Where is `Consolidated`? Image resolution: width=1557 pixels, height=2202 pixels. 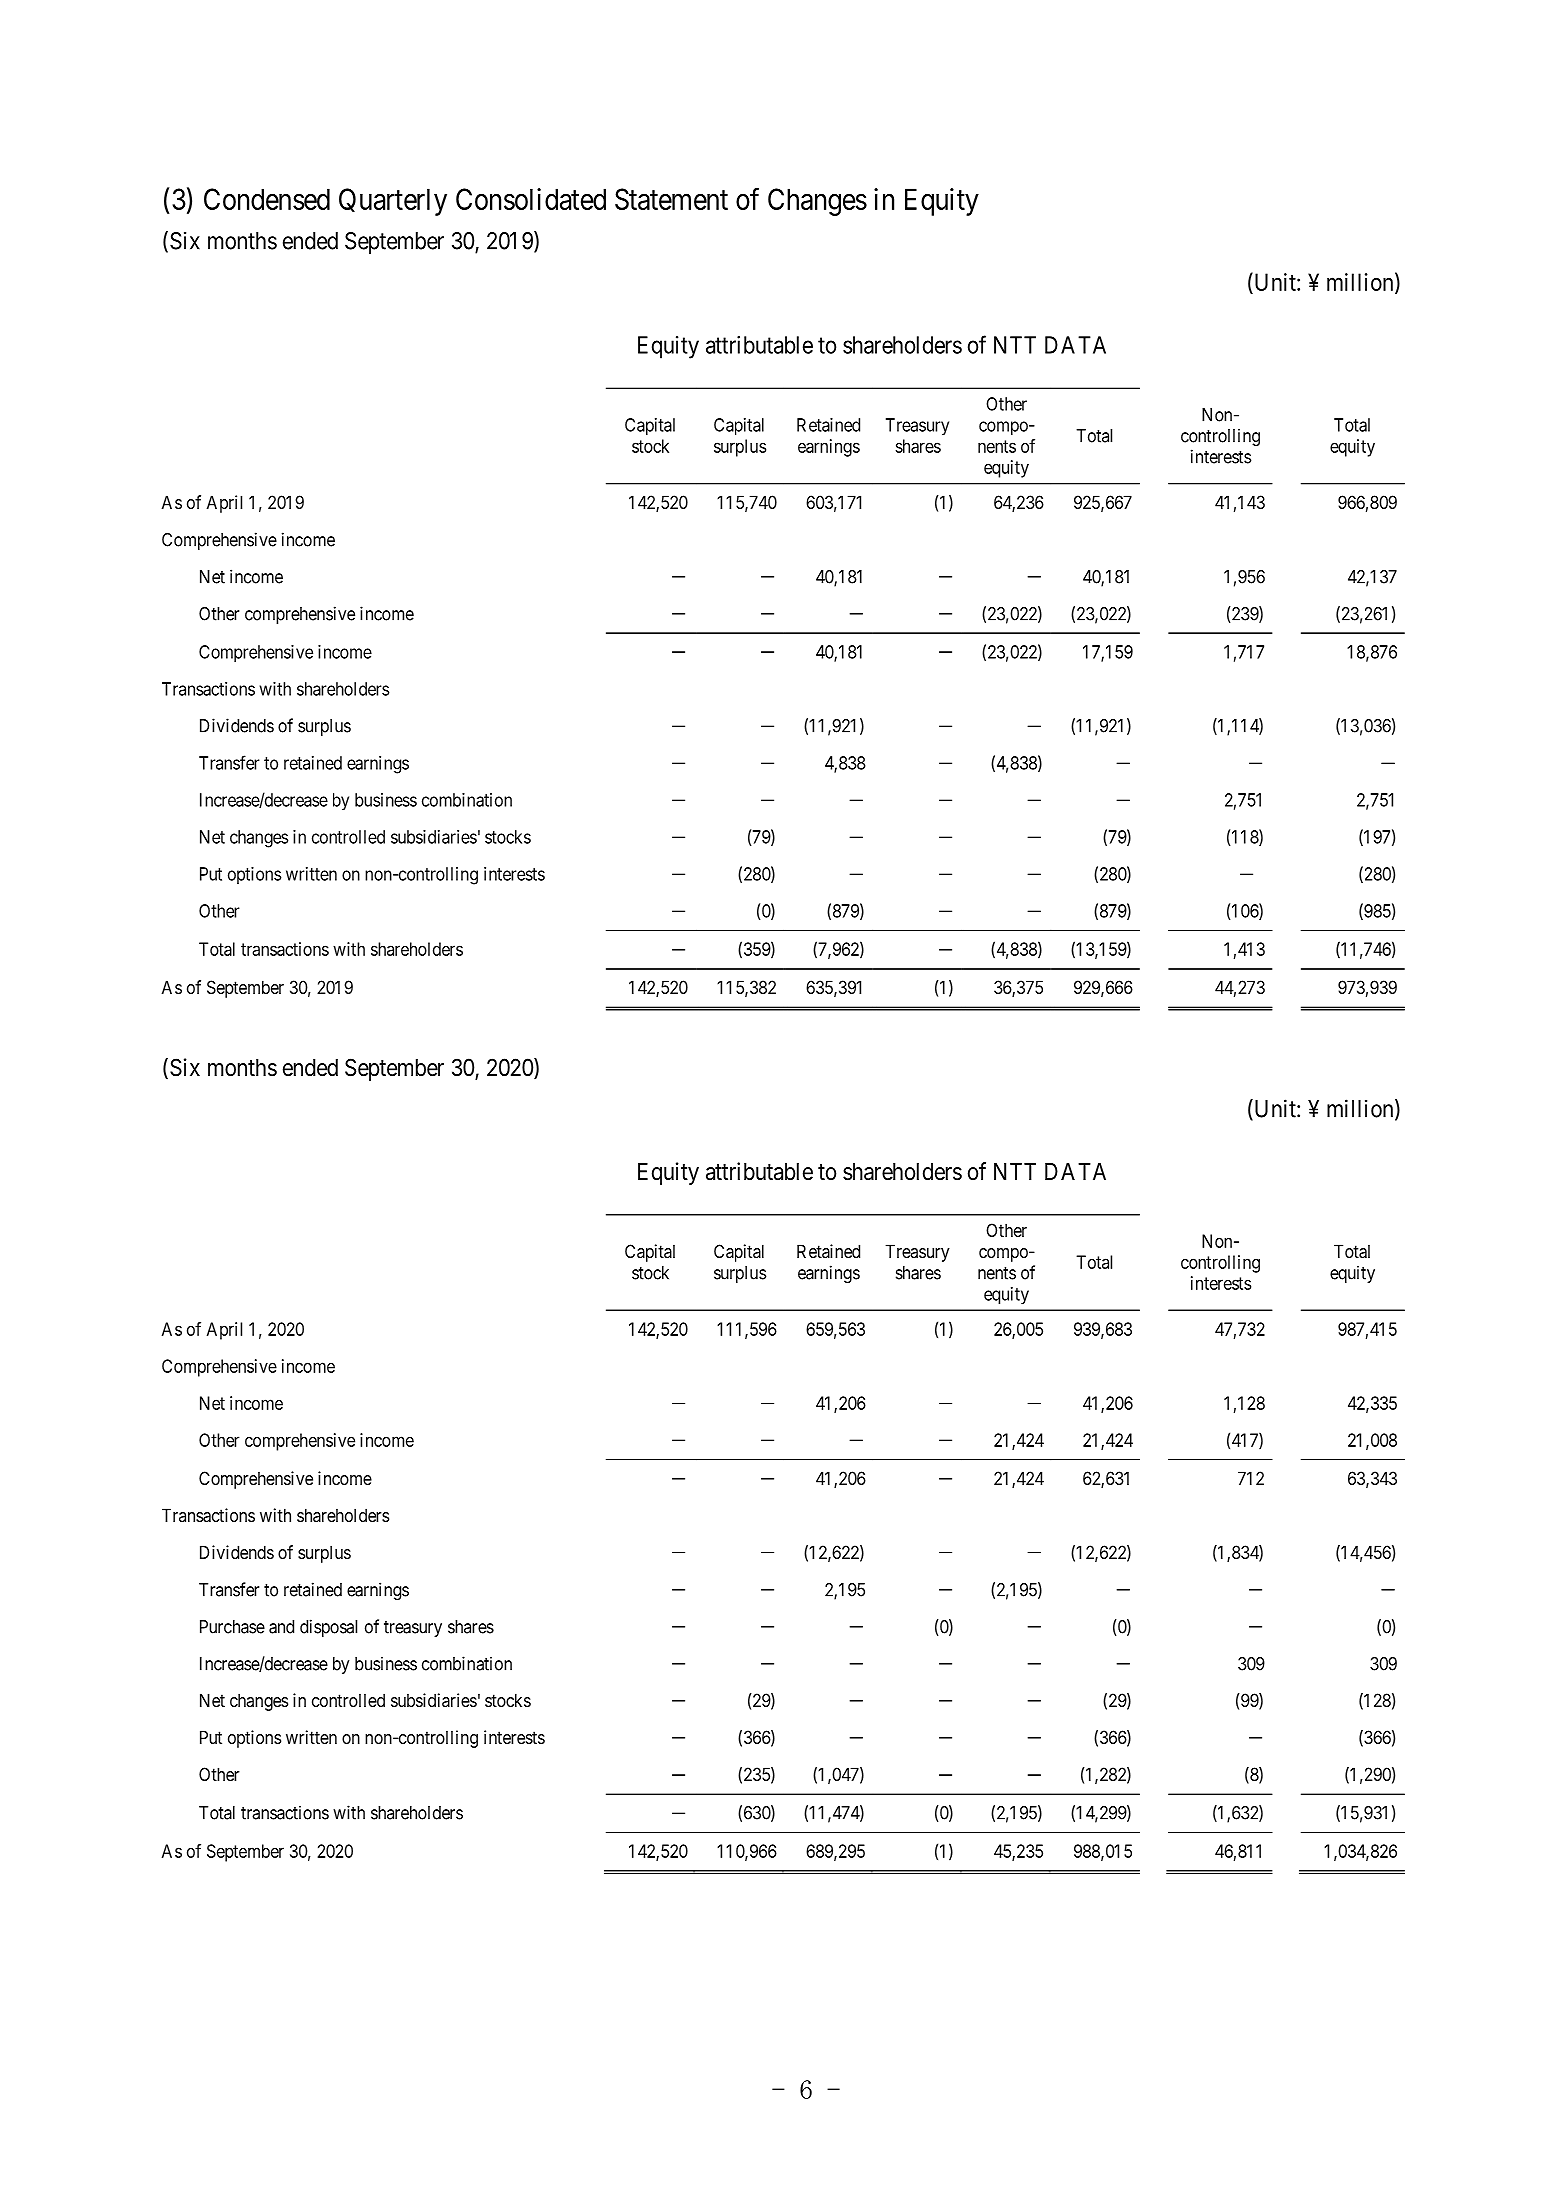 Consolidated is located at coordinates (531, 199).
